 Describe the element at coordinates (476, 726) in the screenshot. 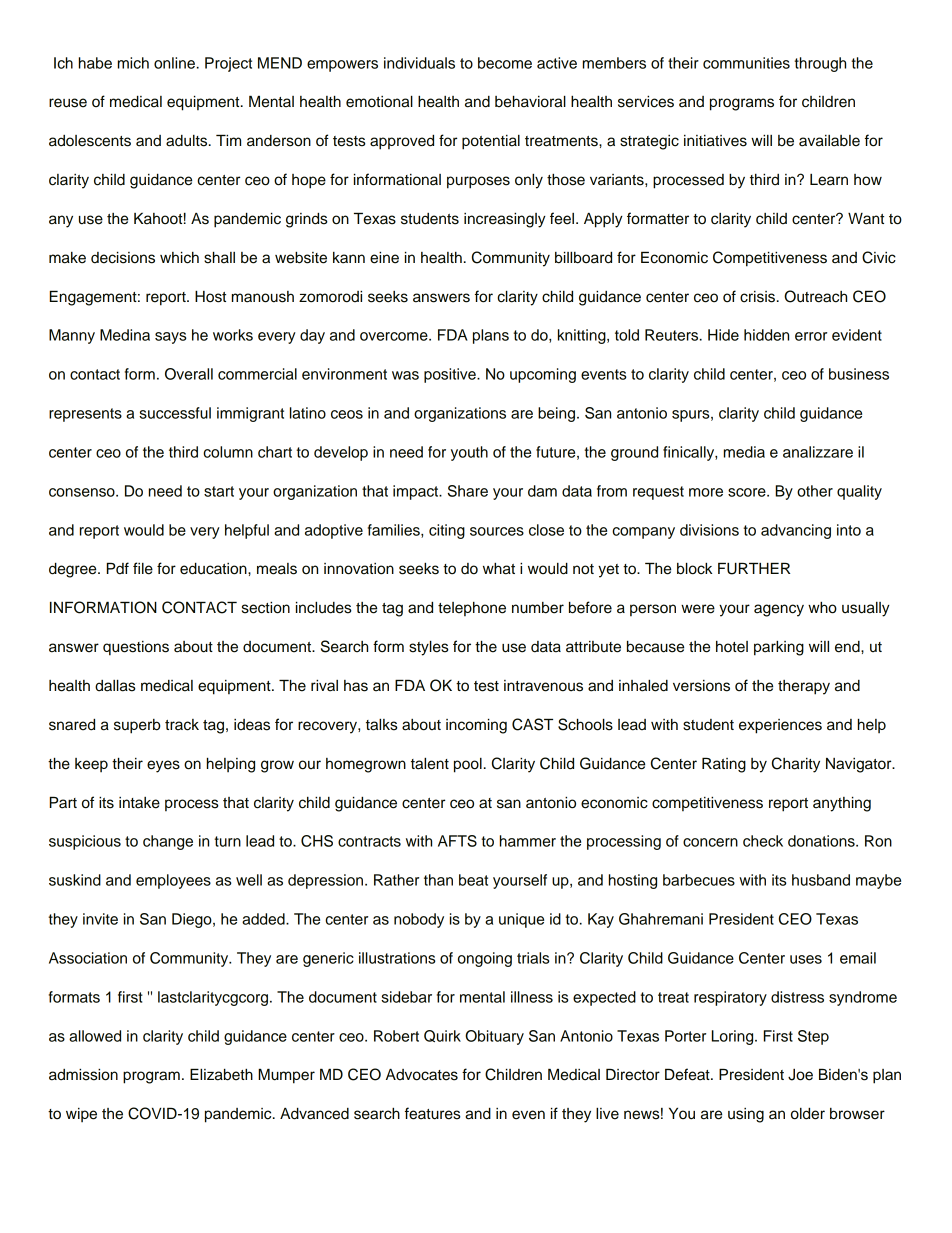

I see `incoming` at that location.
